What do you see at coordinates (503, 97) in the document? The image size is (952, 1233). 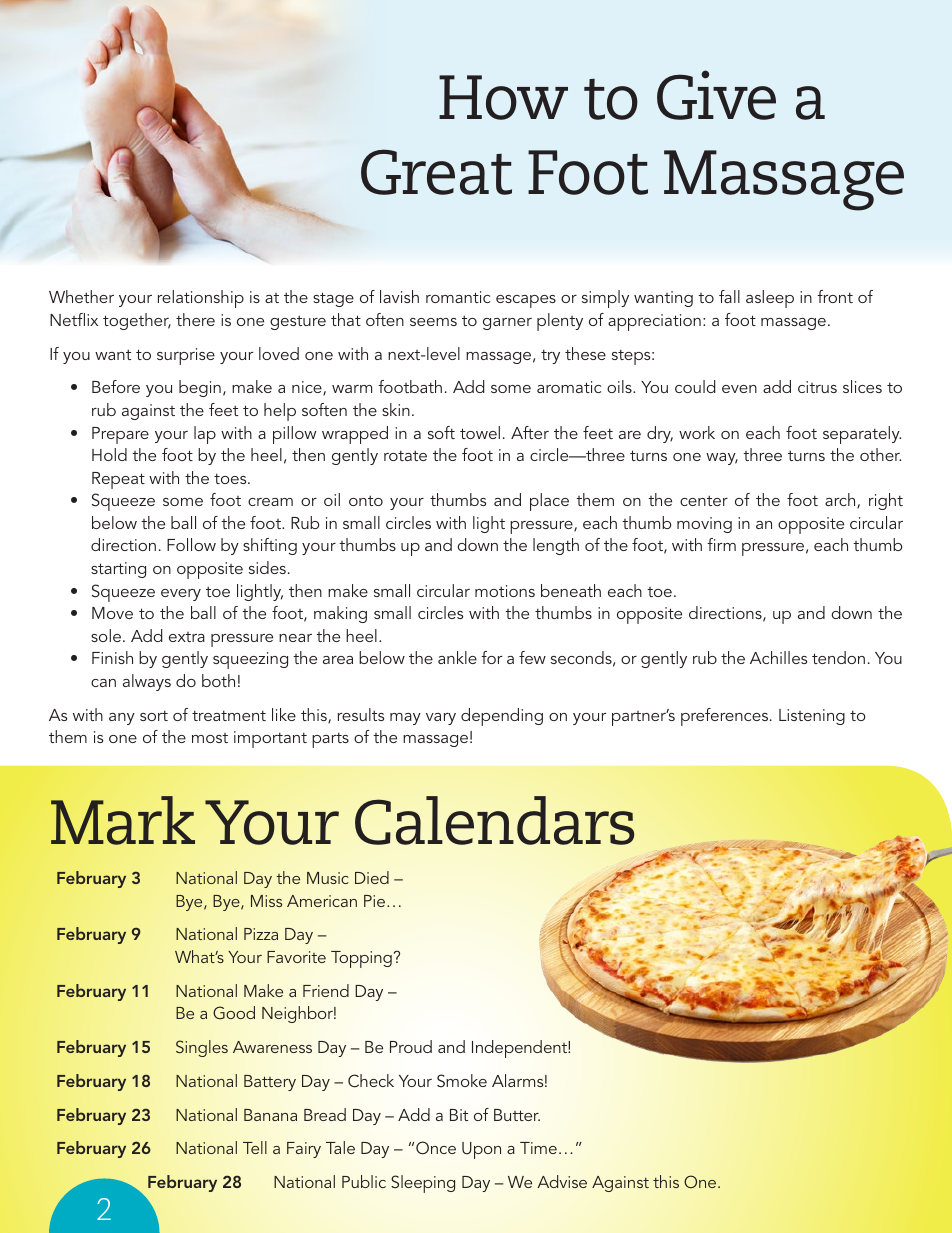 I see `How` at bounding box center [503, 97].
